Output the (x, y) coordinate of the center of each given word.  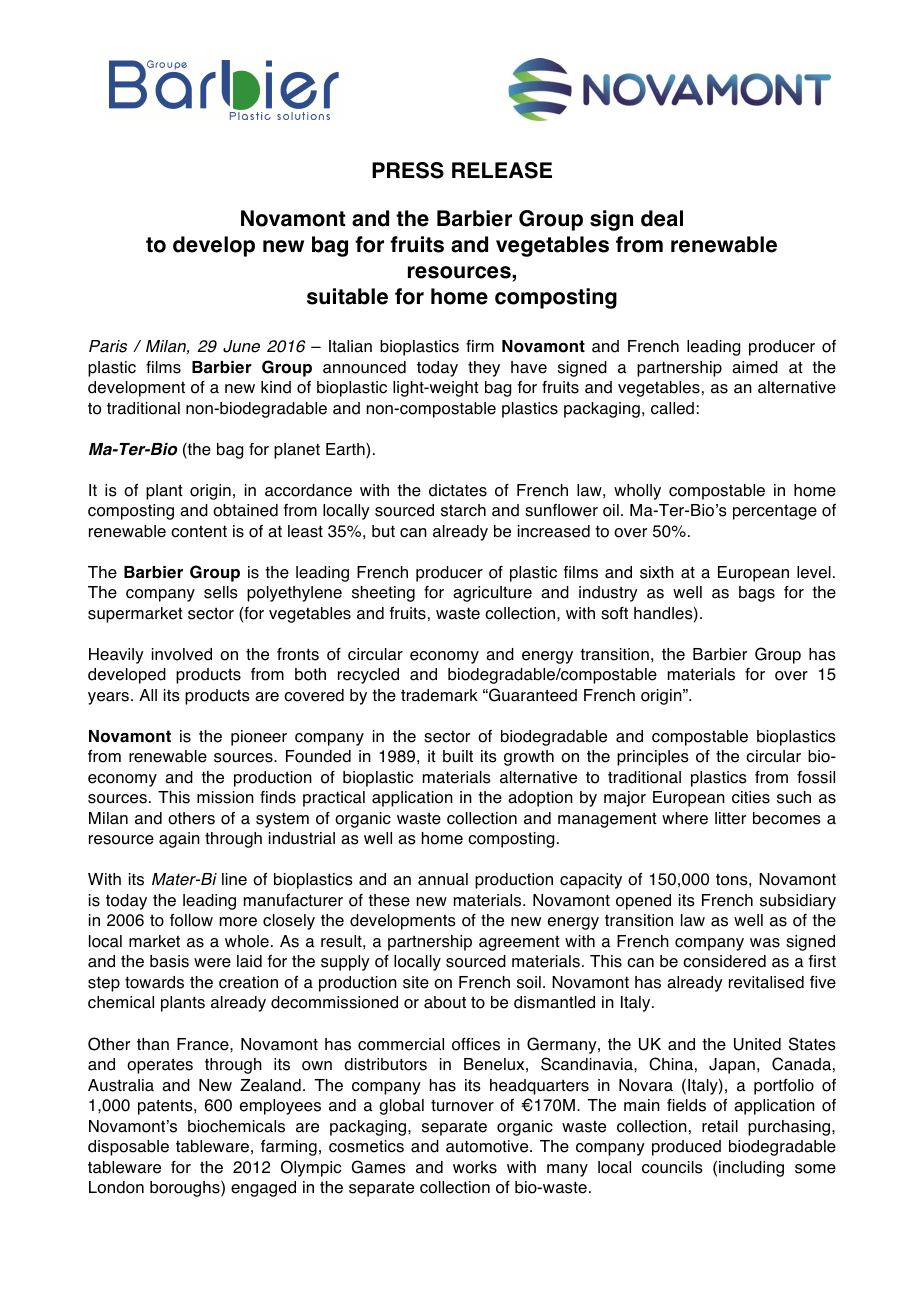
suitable (347, 296)
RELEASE (502, 170)
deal (662, 218)
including (751, 1169)
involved (182, 654)
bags (757, 594)
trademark (439, 695)
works (475, 1167)
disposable (128, 1148)
